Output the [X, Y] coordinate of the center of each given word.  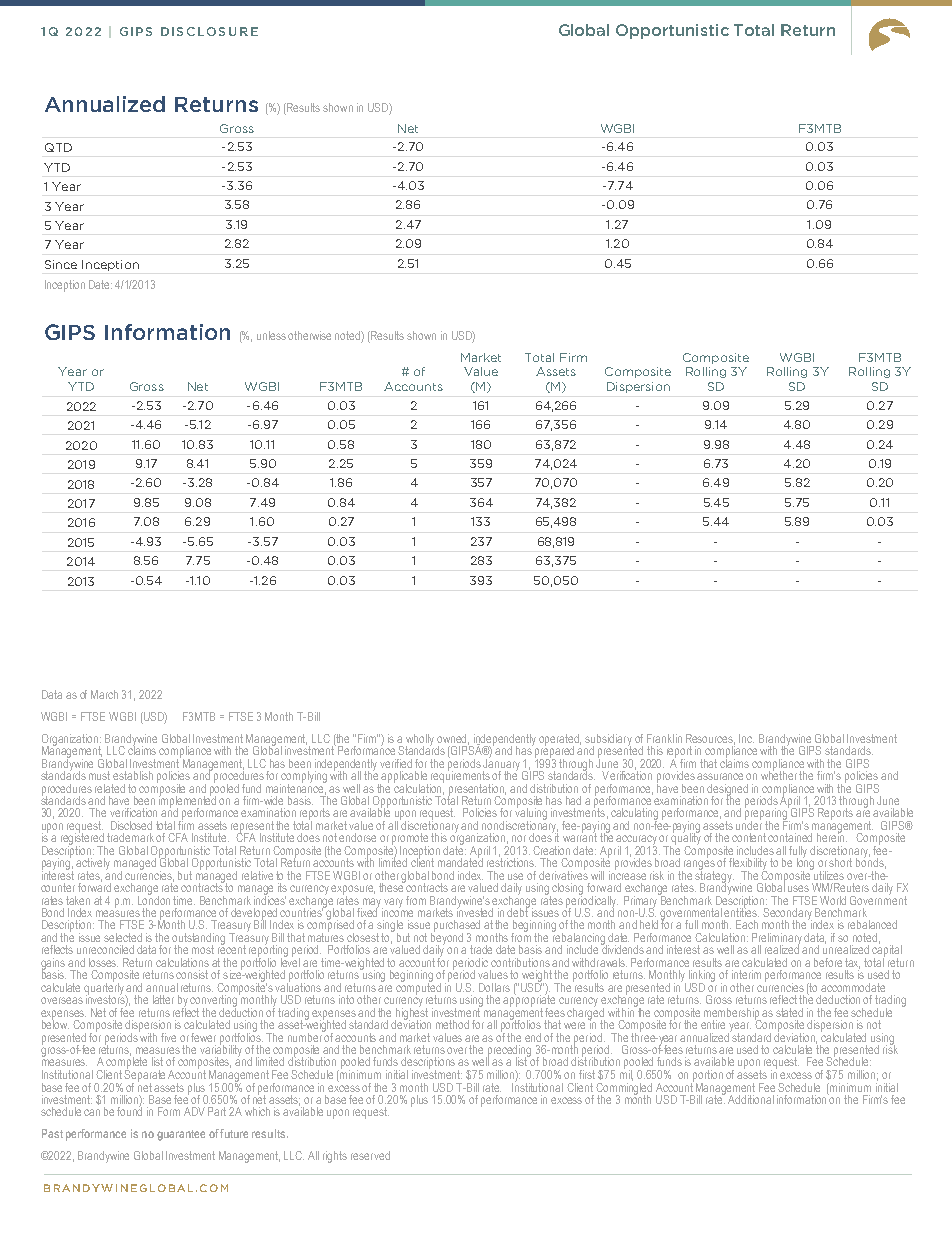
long [805, 864]
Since [61, 264]
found [129, 1110]
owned [453, 739]
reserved [370, 1155]
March [104, 694]
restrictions [511, 861]
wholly [420, 741]
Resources [710, 739]
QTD [58, 147]
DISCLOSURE [209, 31]
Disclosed [131, 825]
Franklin [664, 738]
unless [271, 335]
